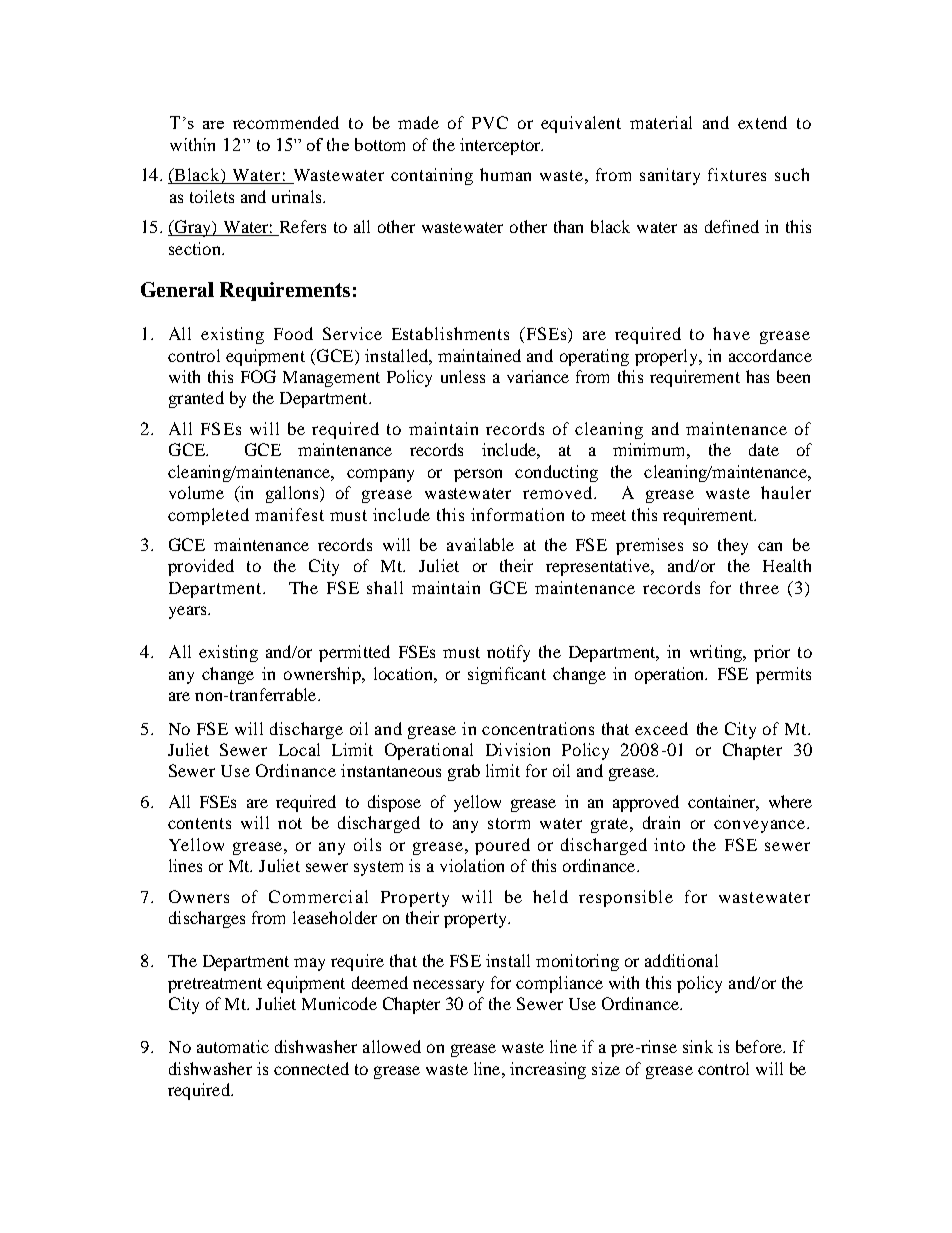  Describe the element at coordinates (286, 122) in the document. I see `recommended` at that location.
